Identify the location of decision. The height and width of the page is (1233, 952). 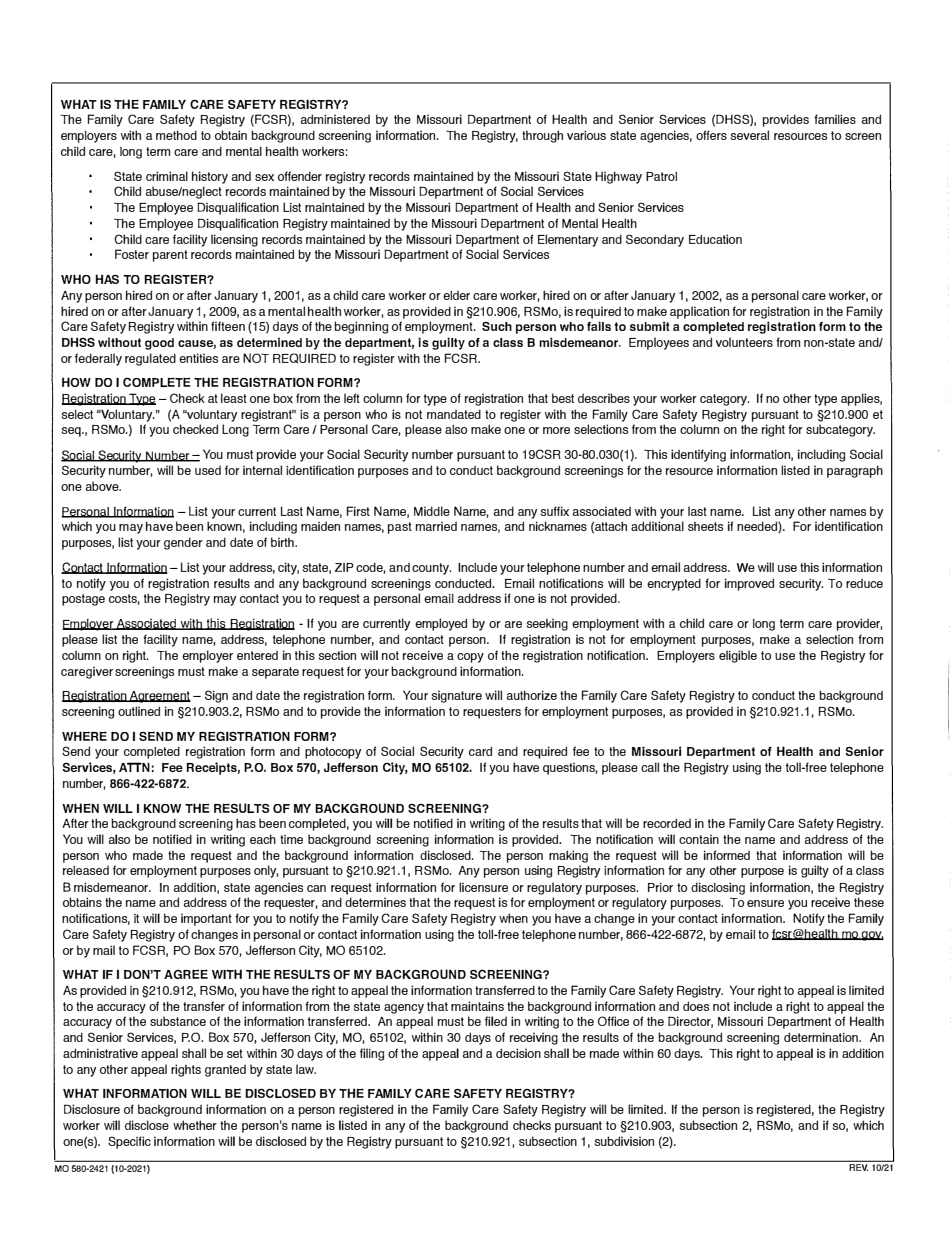
(518, 1053).
